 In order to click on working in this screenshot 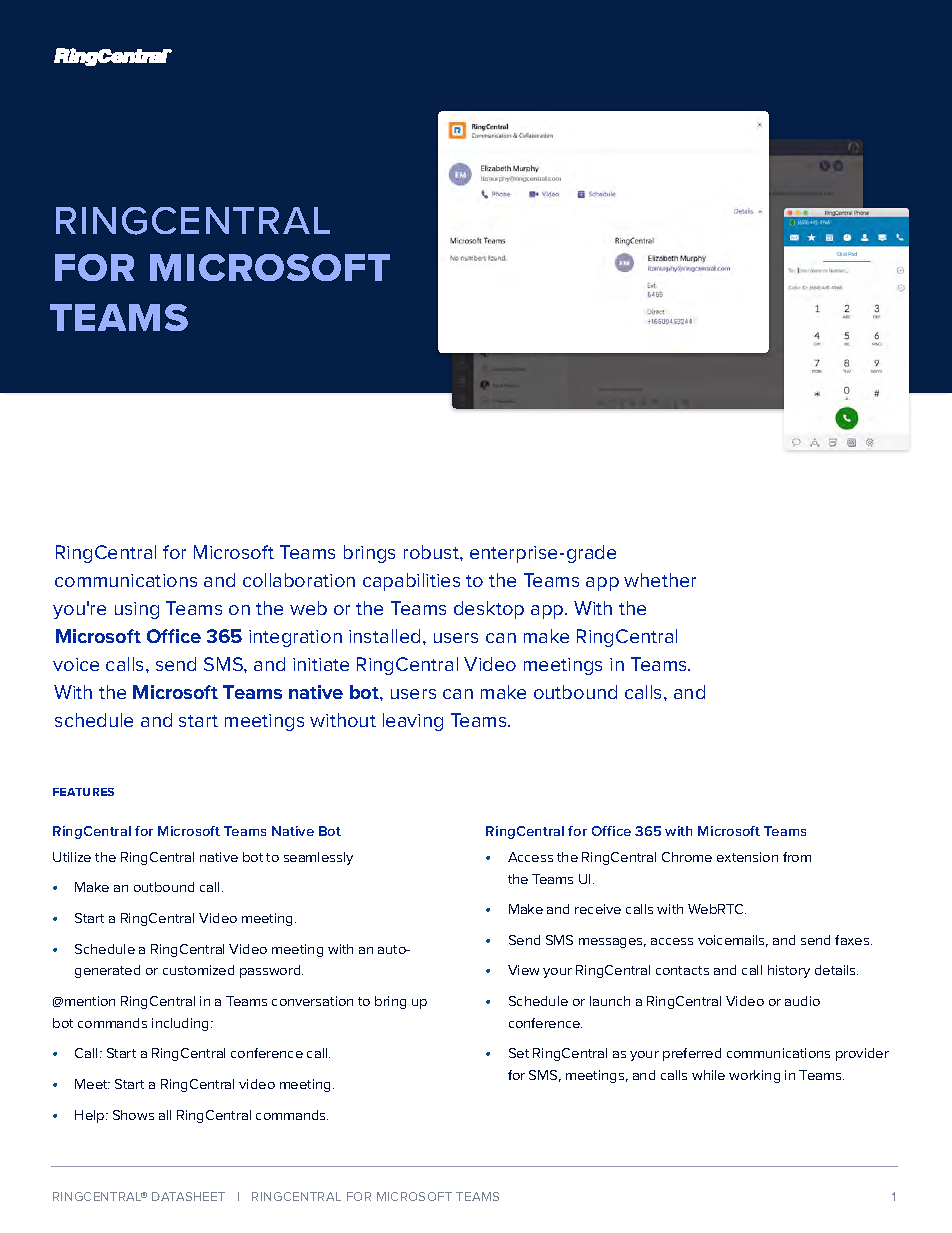, I will do `click(754, 1076)`.
